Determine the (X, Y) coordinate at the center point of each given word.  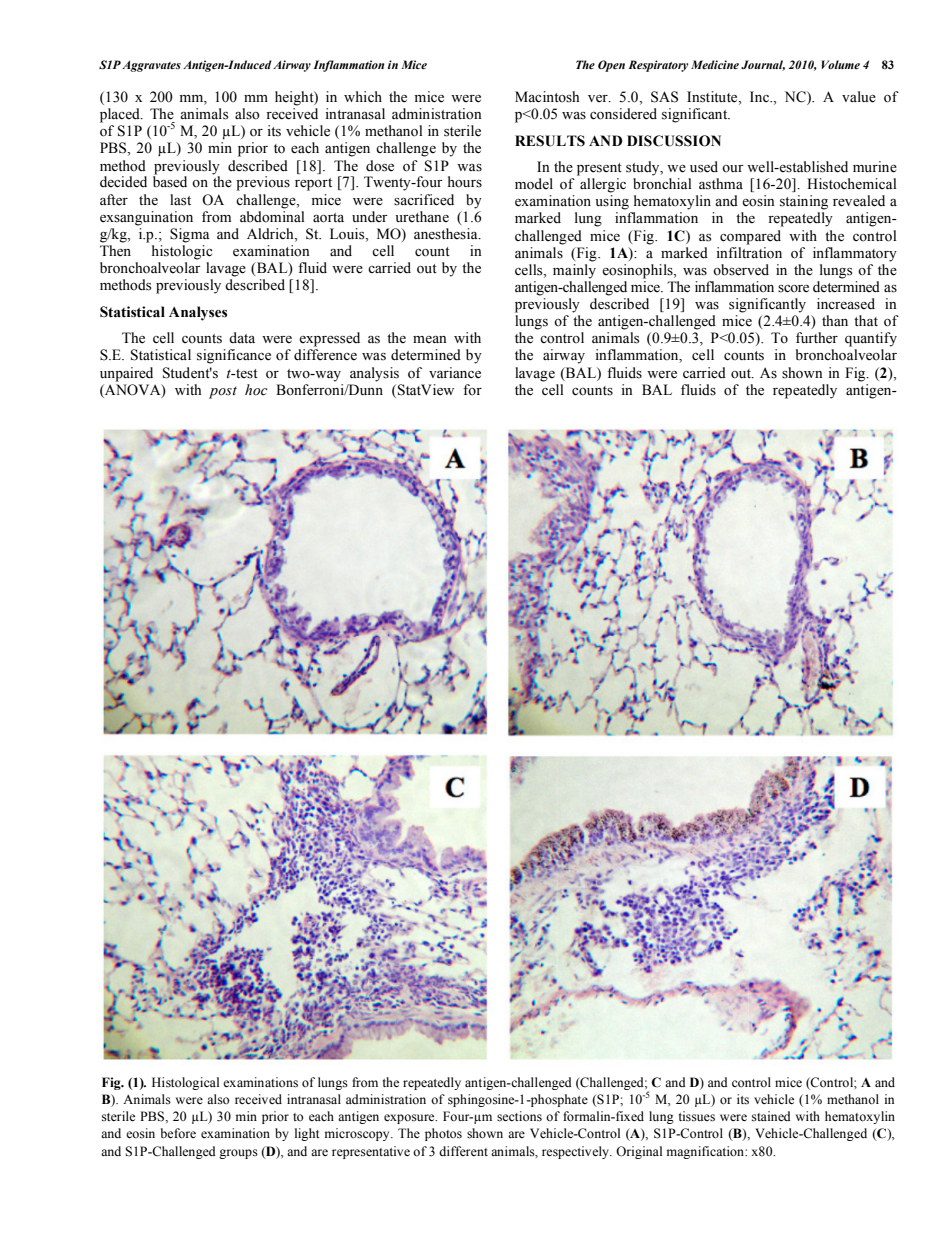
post (223, 393)
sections (519, 1116)
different (463, 1151)
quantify (871, 339)
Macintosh (547, 97)
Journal (763, 65)
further (817, 338)
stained (771, 1116)
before (178, 1133)
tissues (697, 1116)
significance (234, 356)
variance (455, 373)
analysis (374, 374)
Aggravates (151, 66)
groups (238, 1154)
